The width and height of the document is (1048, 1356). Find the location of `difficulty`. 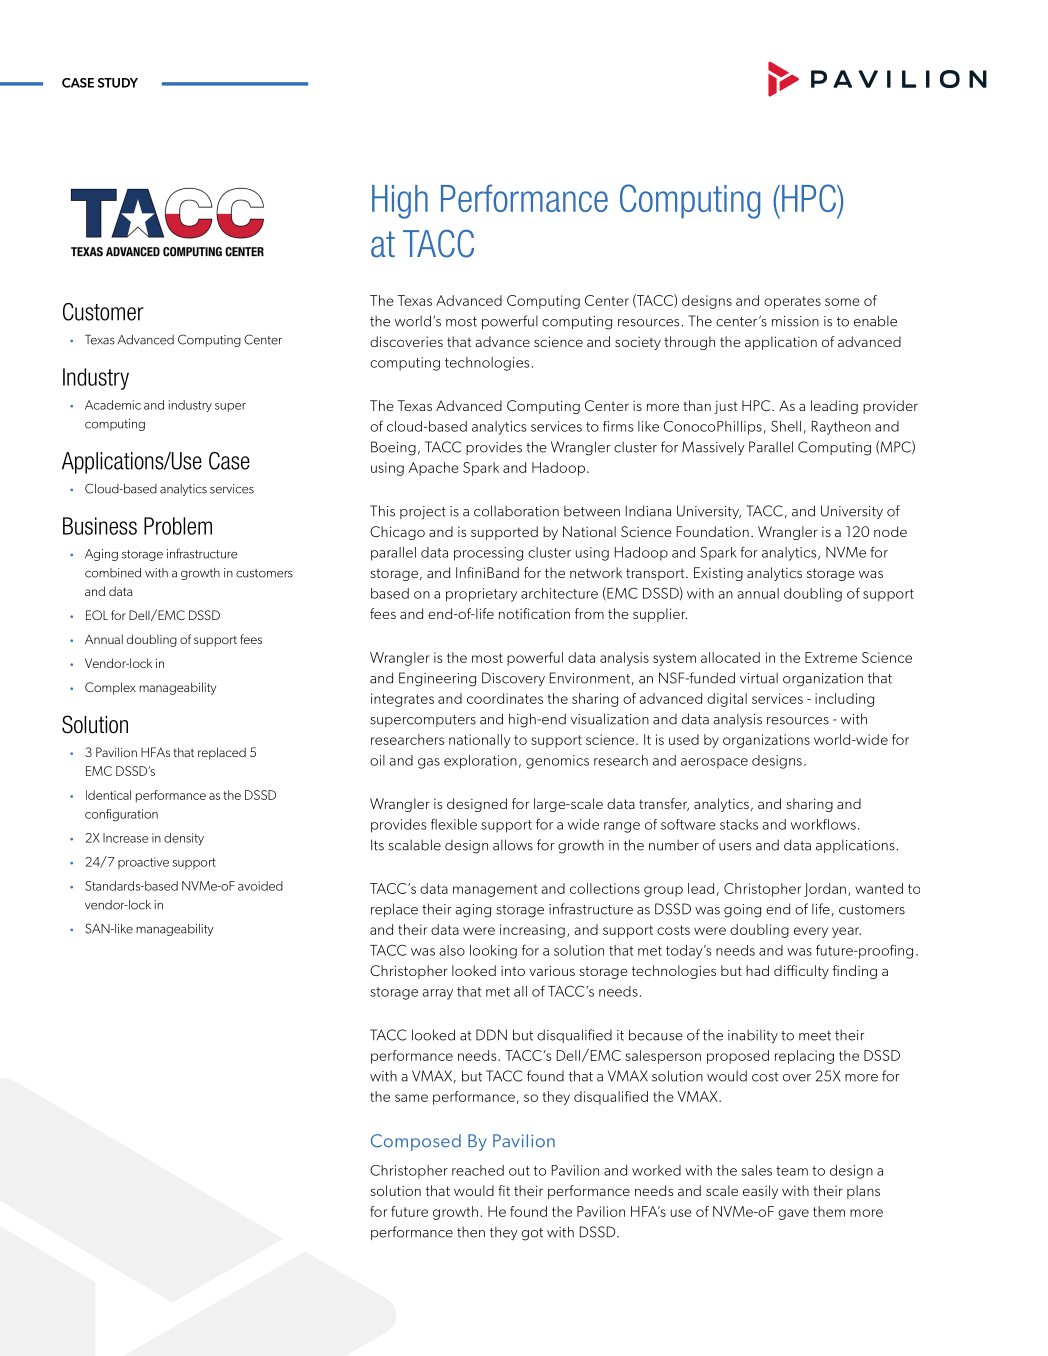

difficulty is located at coordinates (801, 972).
